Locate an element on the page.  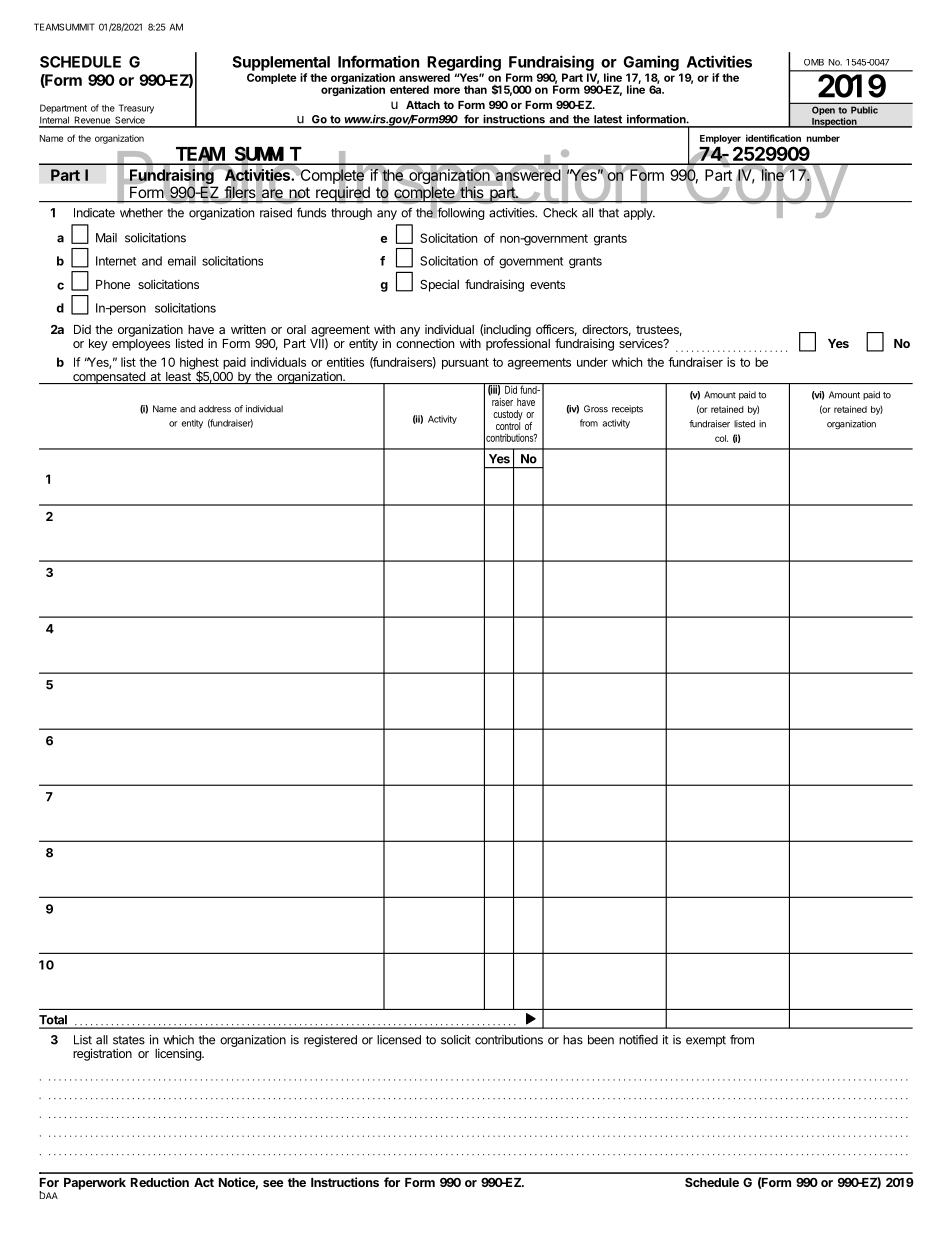
see is located at coordinates (273, 1183).
